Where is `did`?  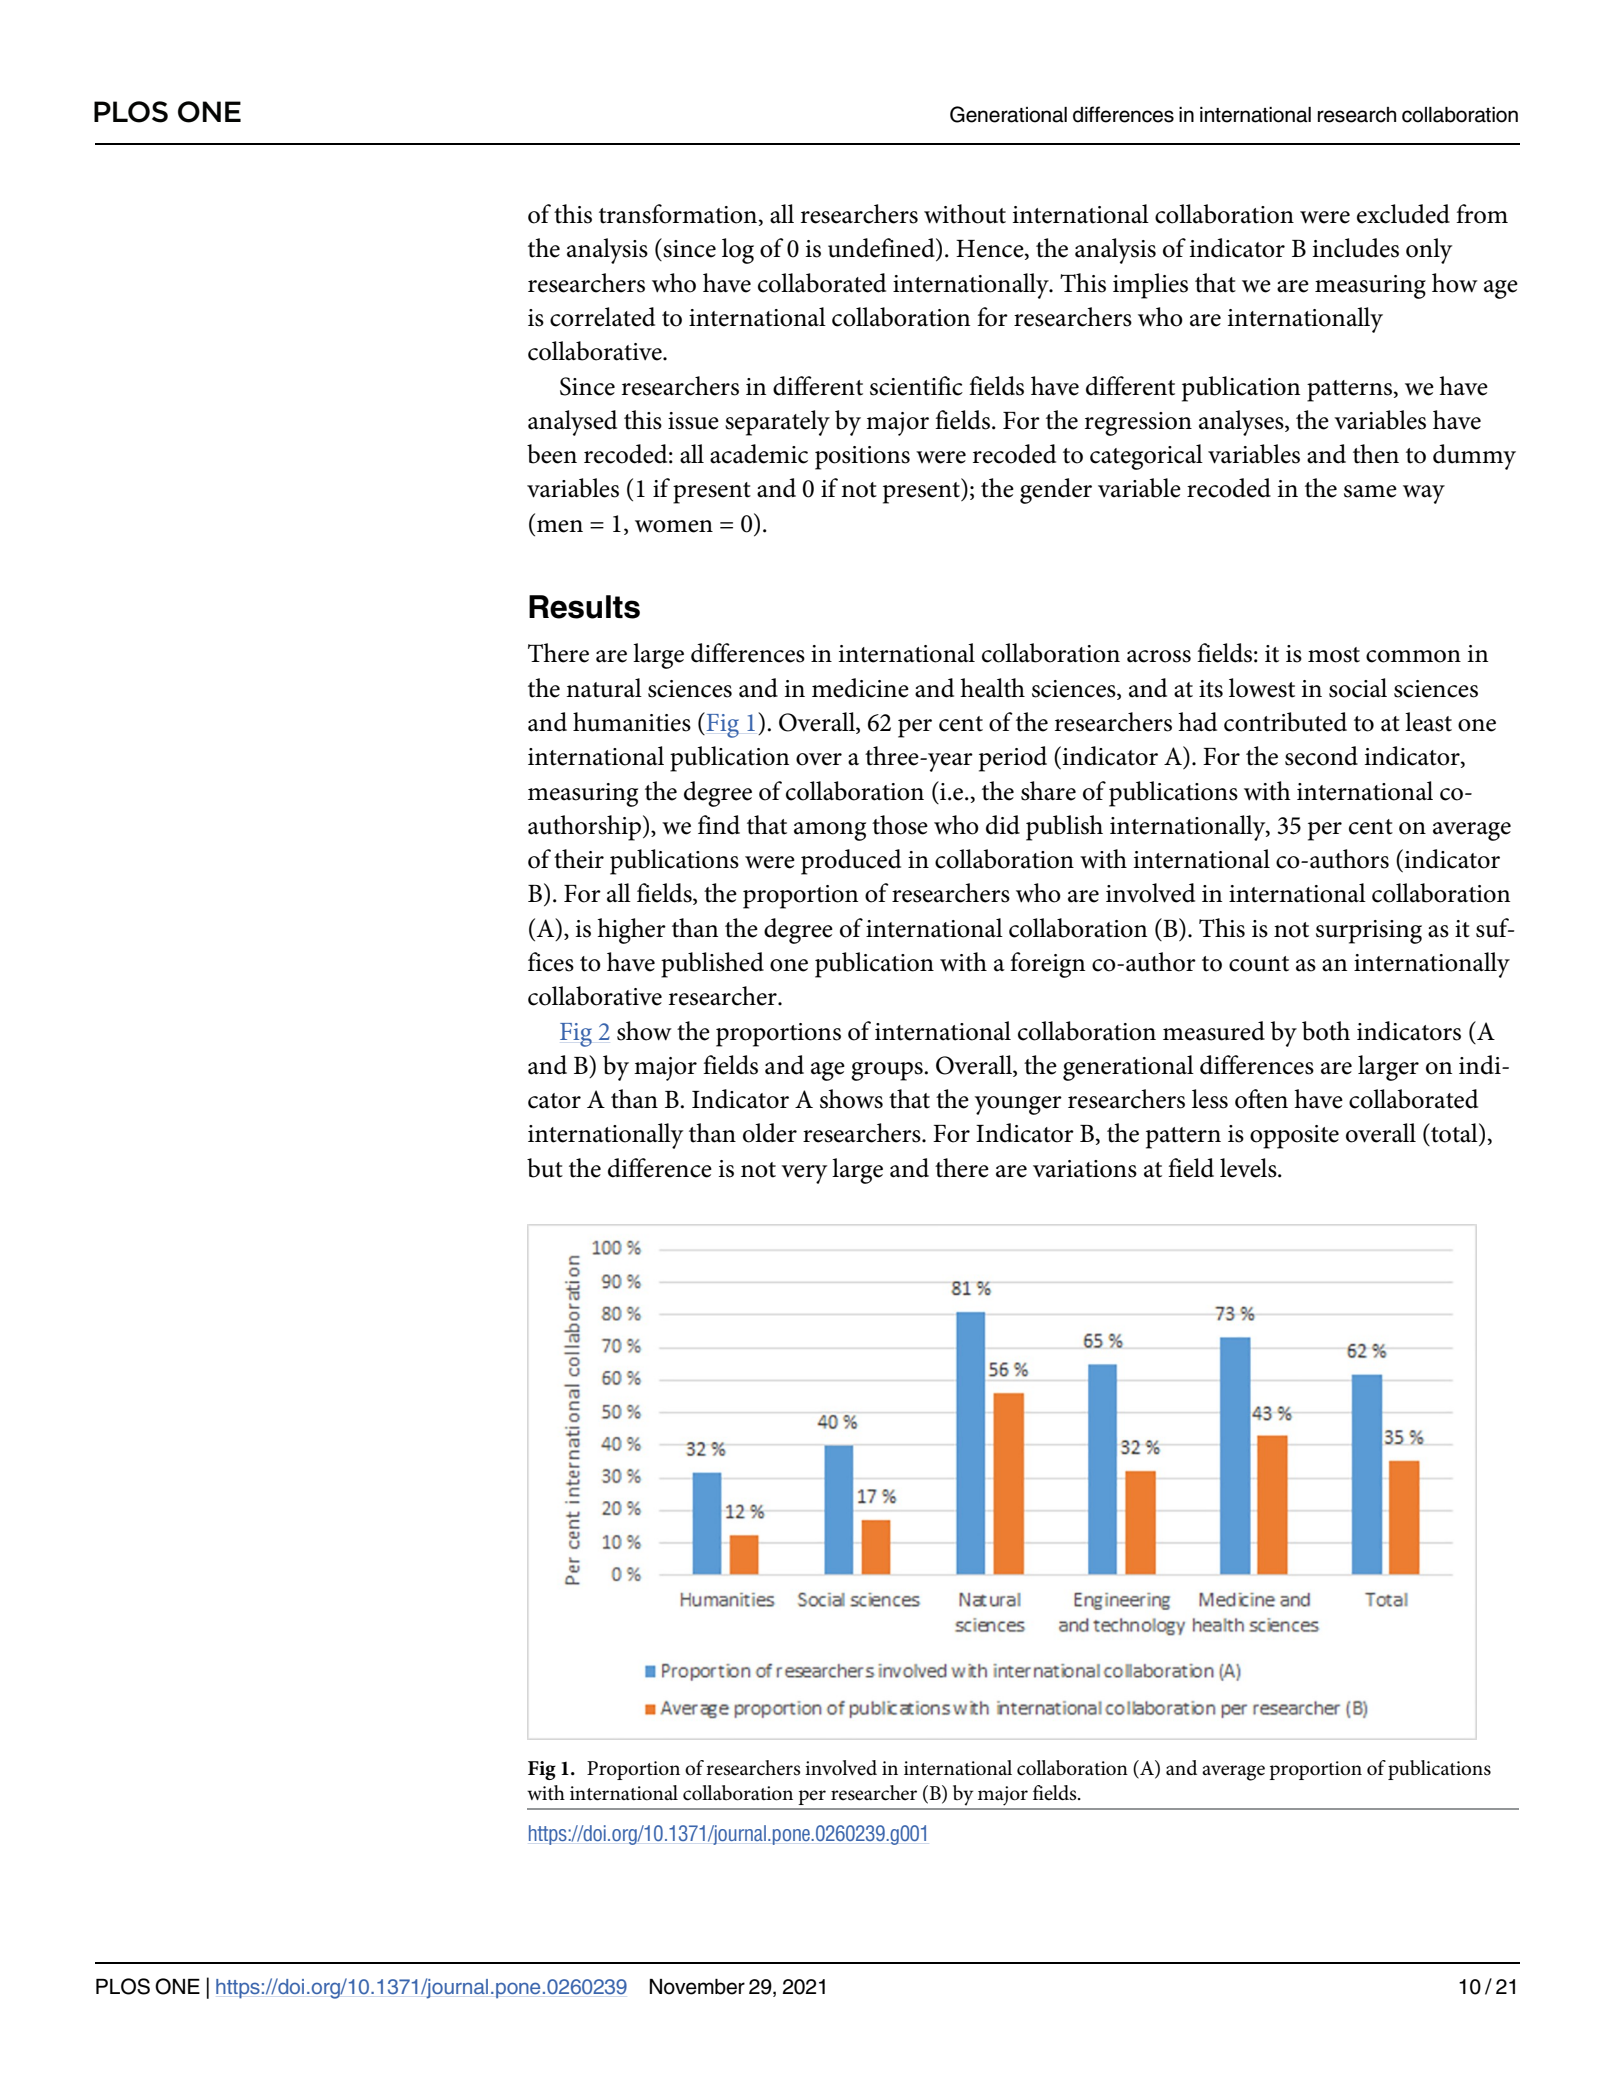
did is located at coordinates (1003, 825).
